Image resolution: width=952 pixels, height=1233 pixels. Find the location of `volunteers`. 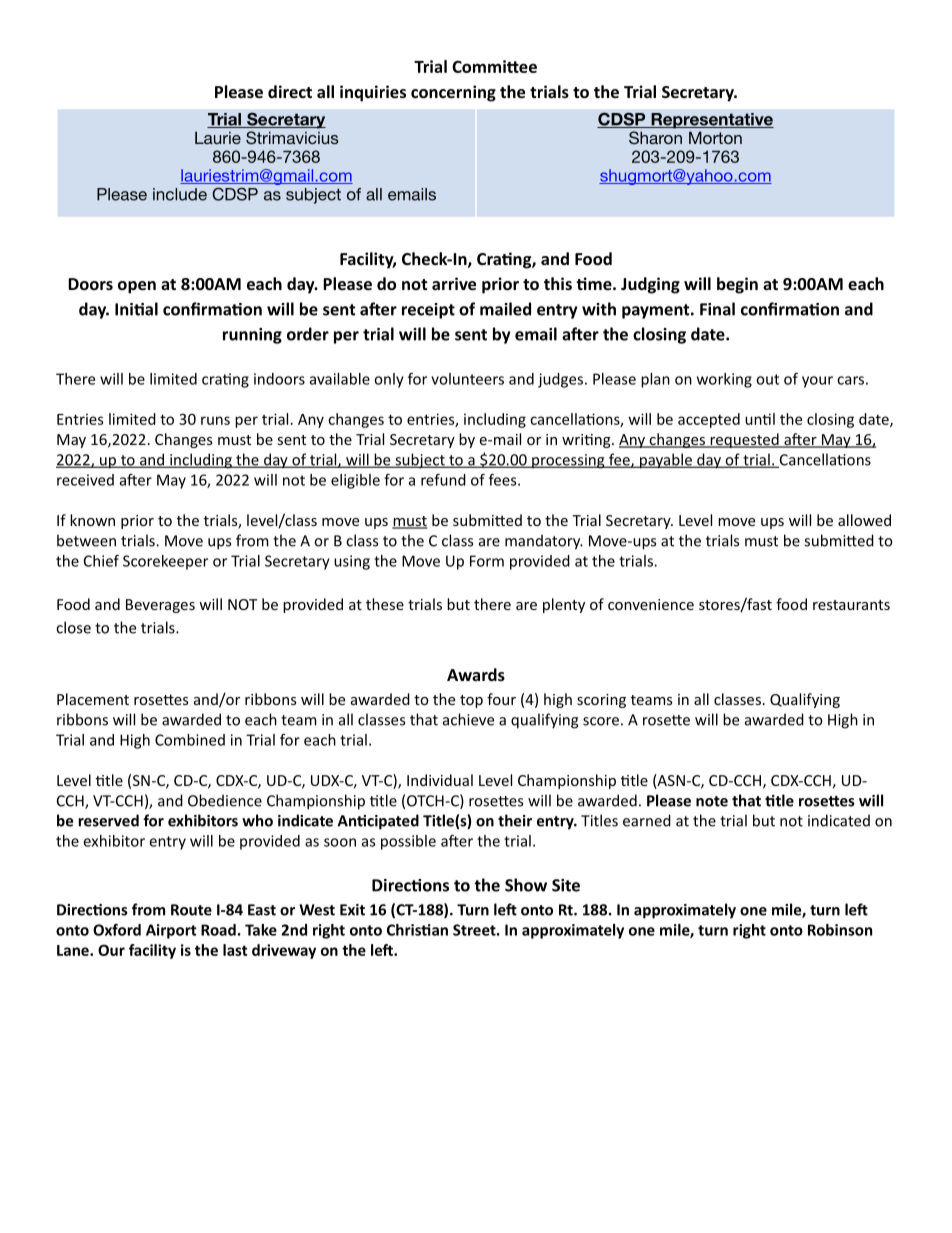

volunteers is located at coordinates (467, 379).
